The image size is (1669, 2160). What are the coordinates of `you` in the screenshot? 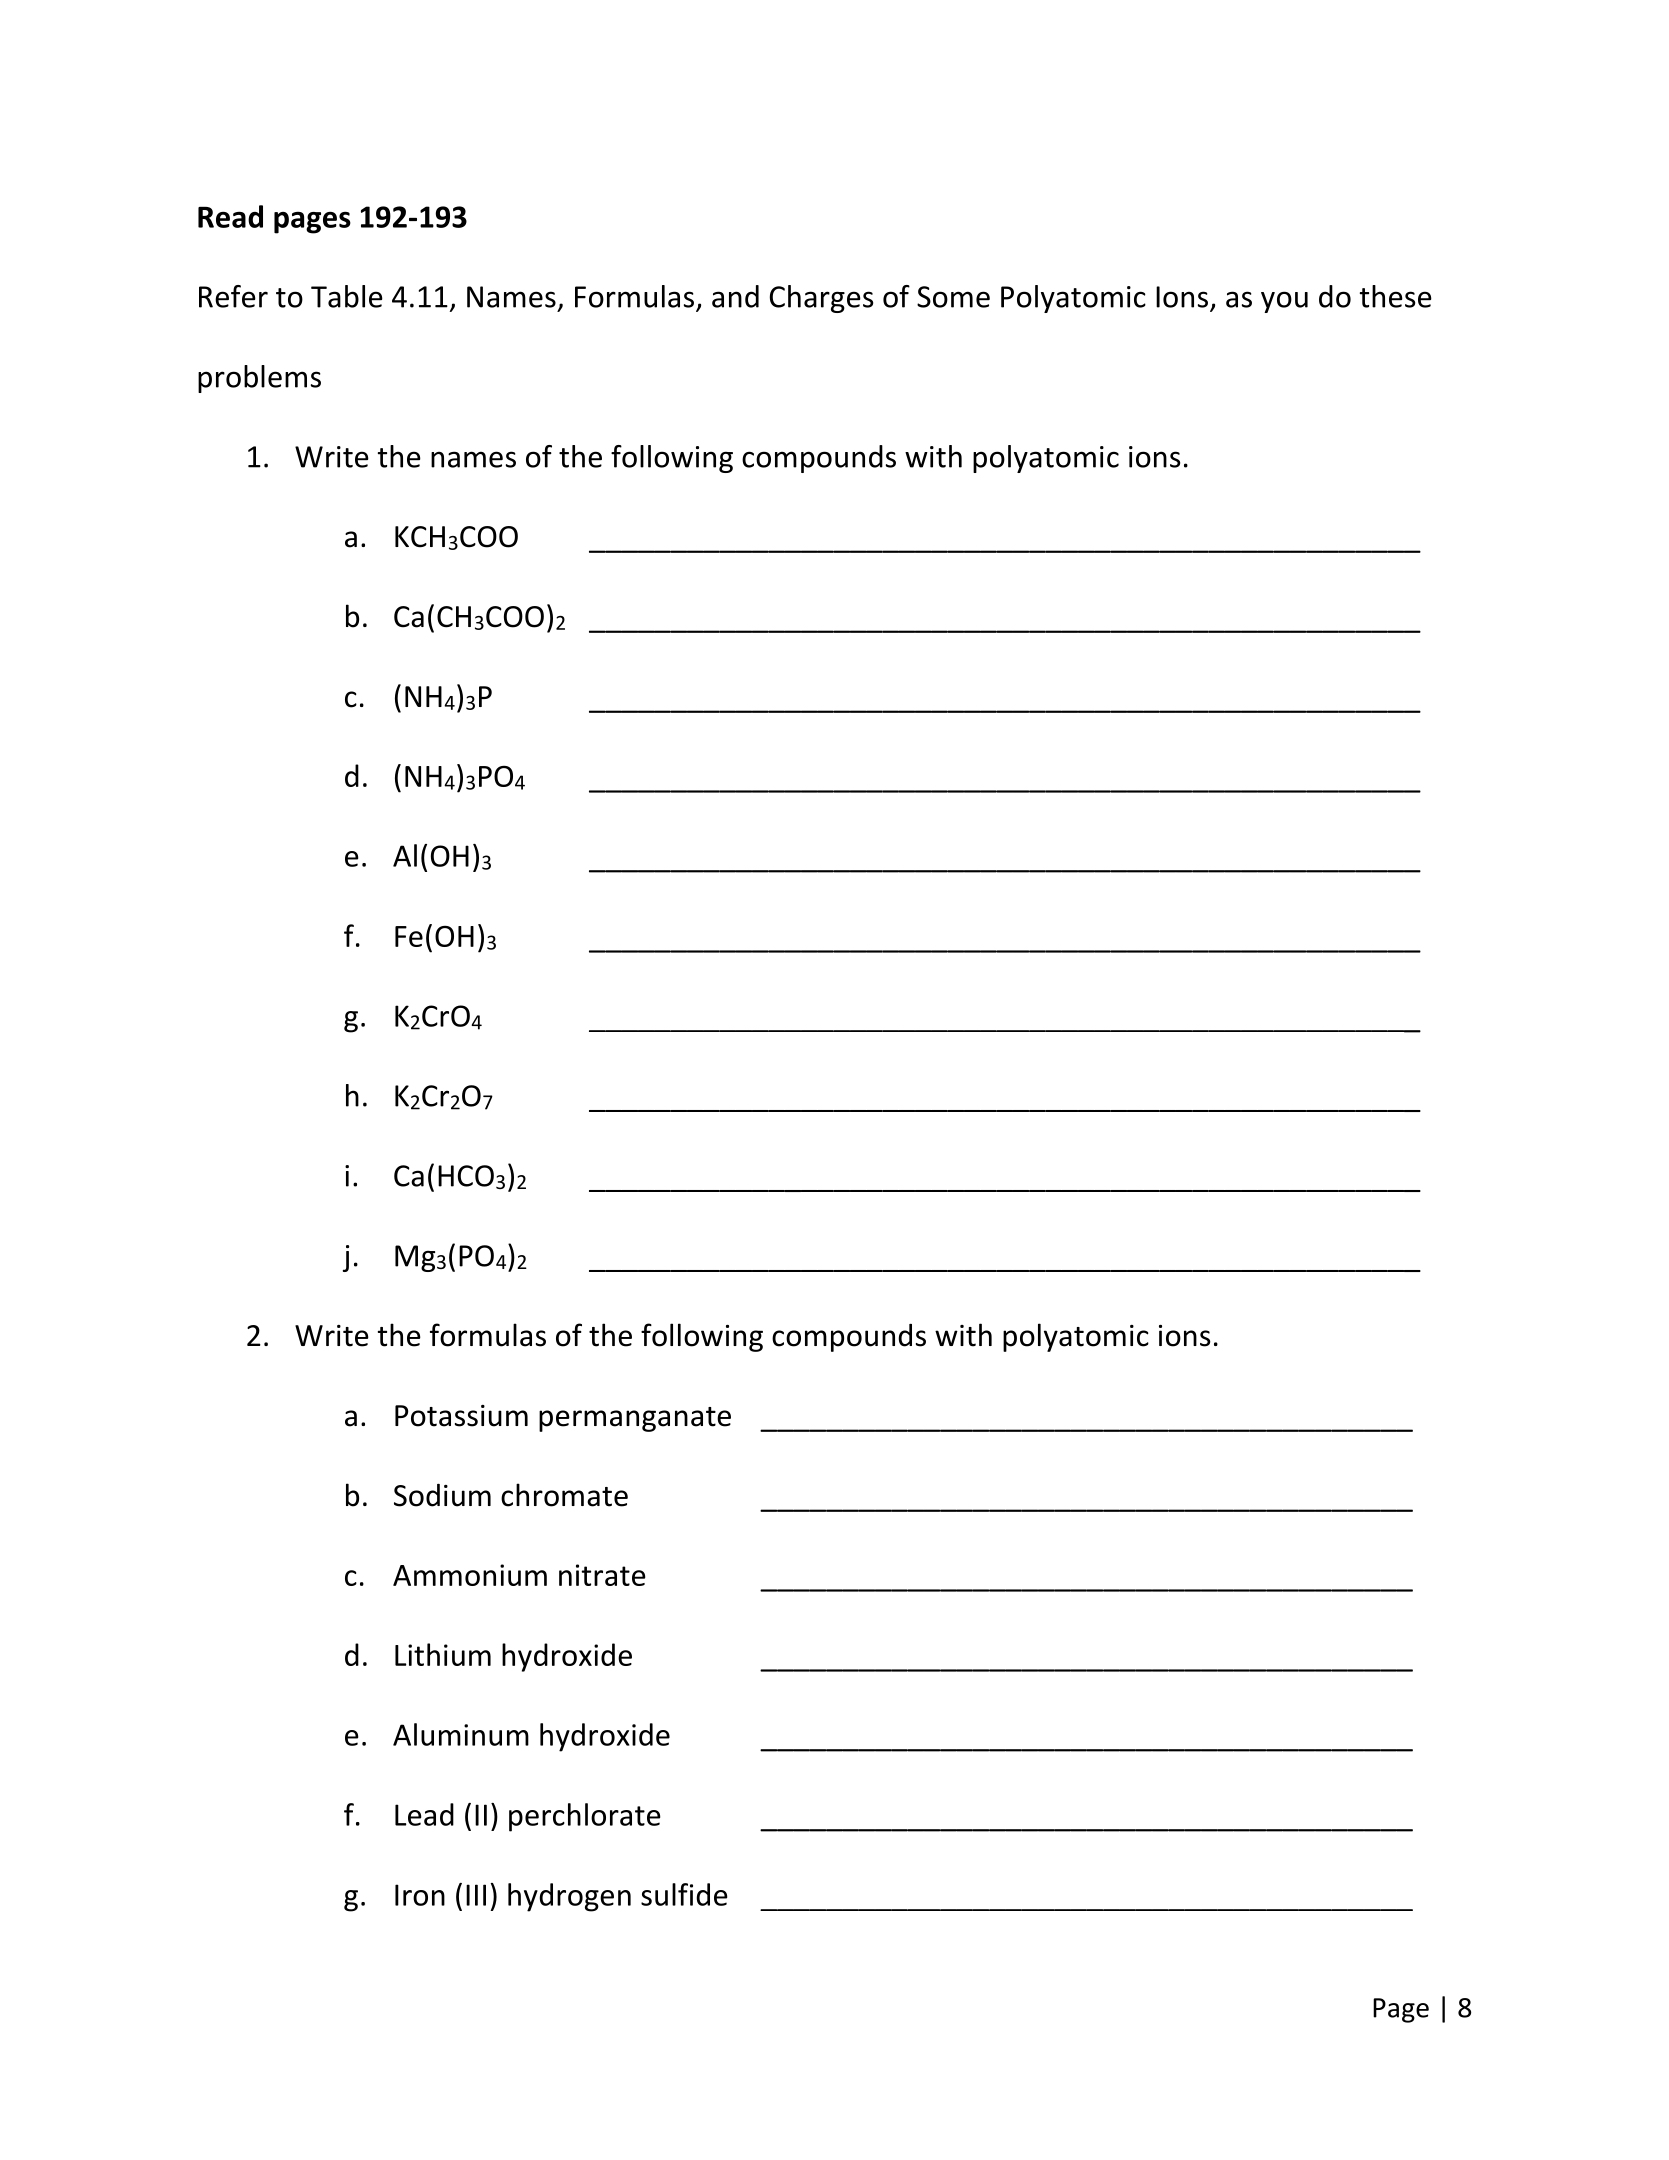 It's located at (1284, 302).
